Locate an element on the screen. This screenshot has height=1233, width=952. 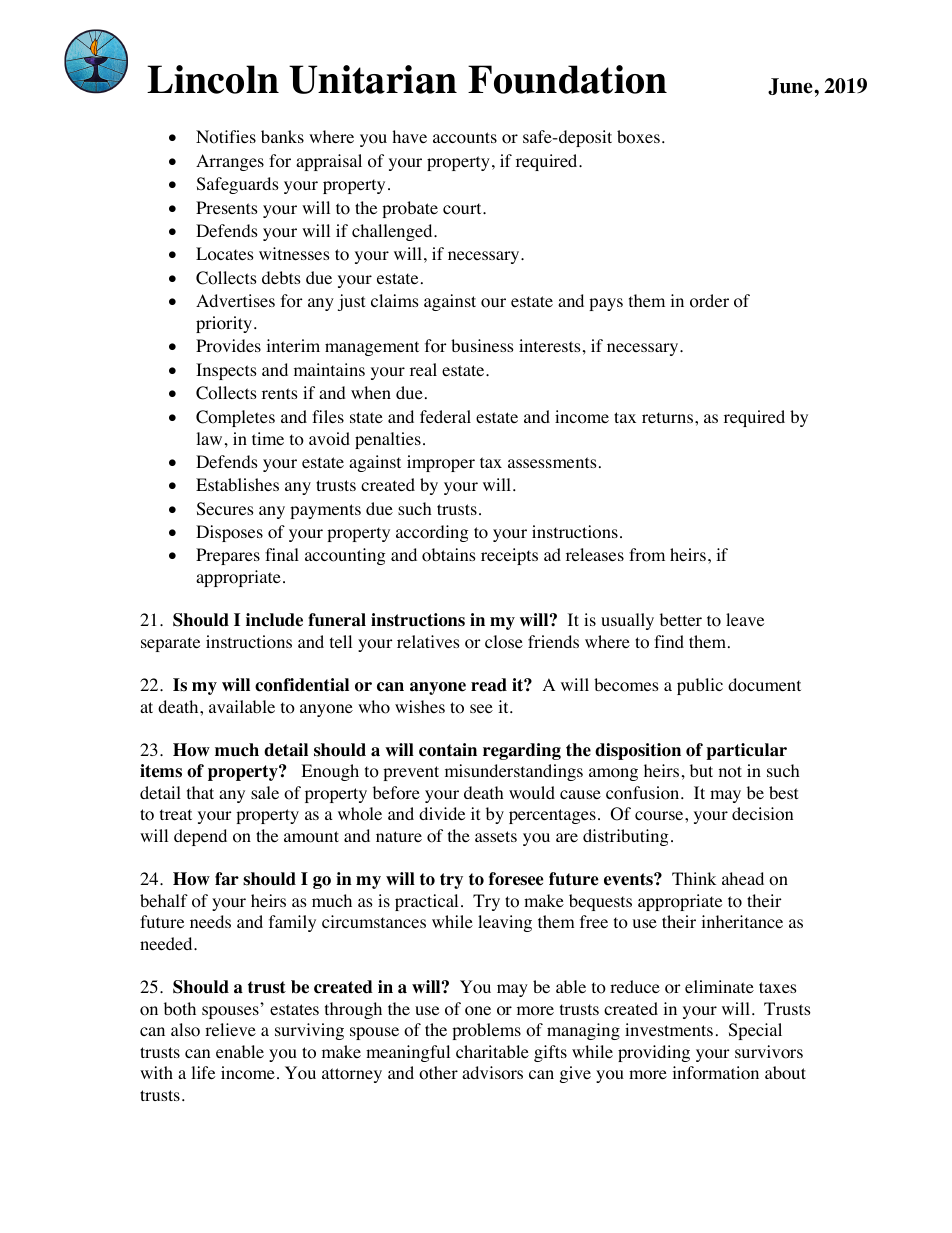
improper is located at coordinates (441, 463).
